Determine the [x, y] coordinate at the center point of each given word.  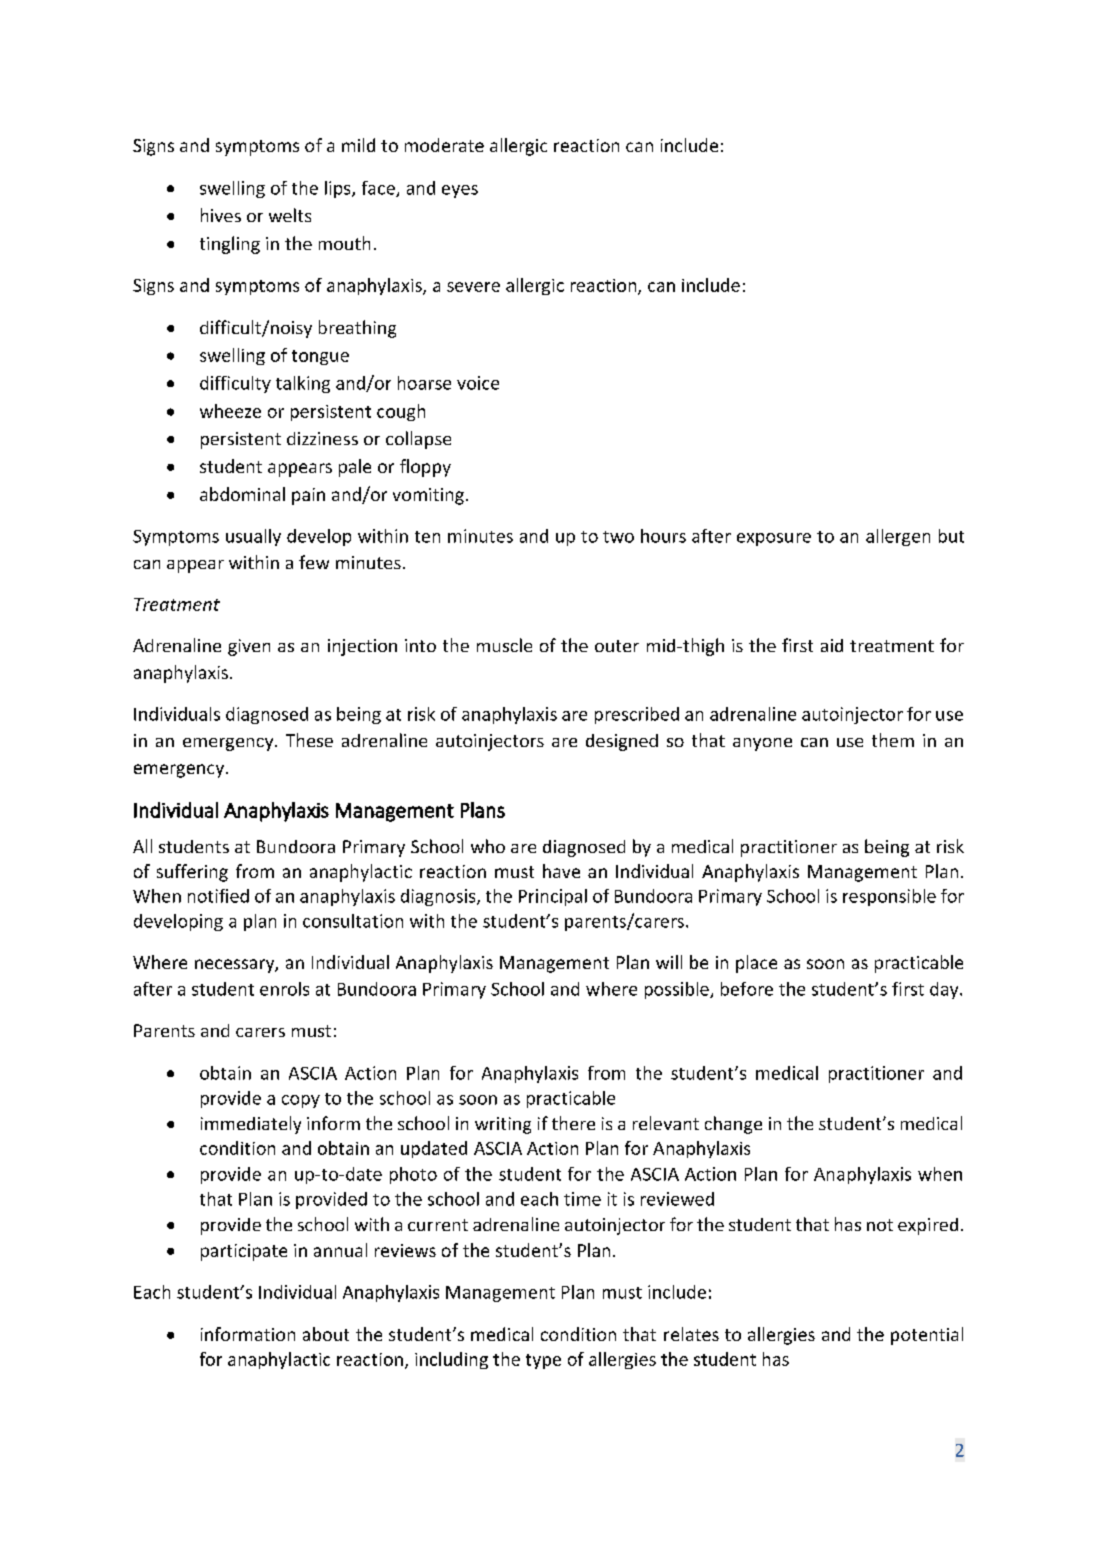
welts [290, 215]
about [326, 1334]
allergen [898, 537]
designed [622, 742]
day [945, 990]
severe [473, 287]
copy [301, 1101]
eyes [460, 191]
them [893, 740]
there [573, 1123]
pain [308, 496]
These [309, 740]
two [618, 537]
